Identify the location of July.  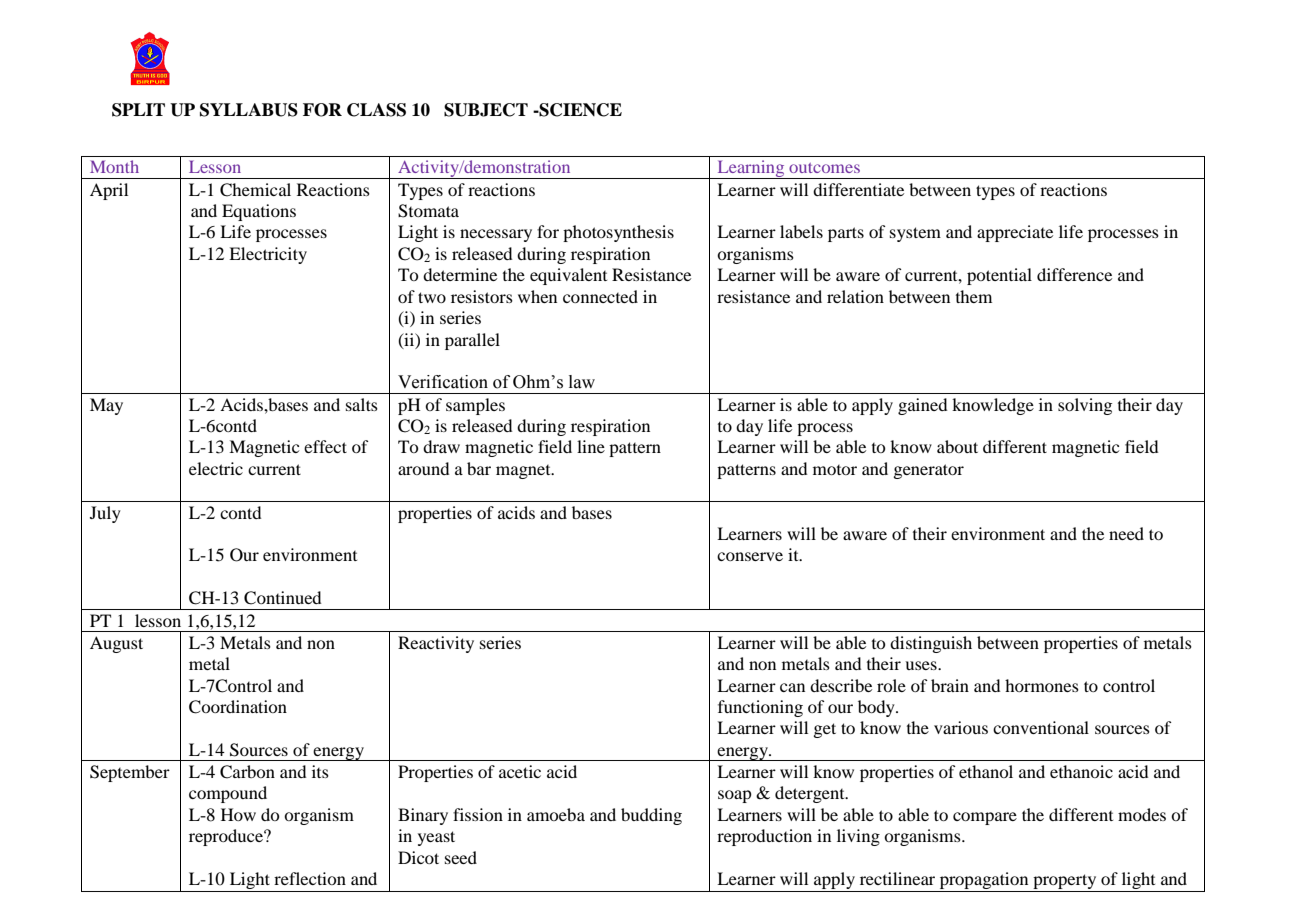
(105, 514).
